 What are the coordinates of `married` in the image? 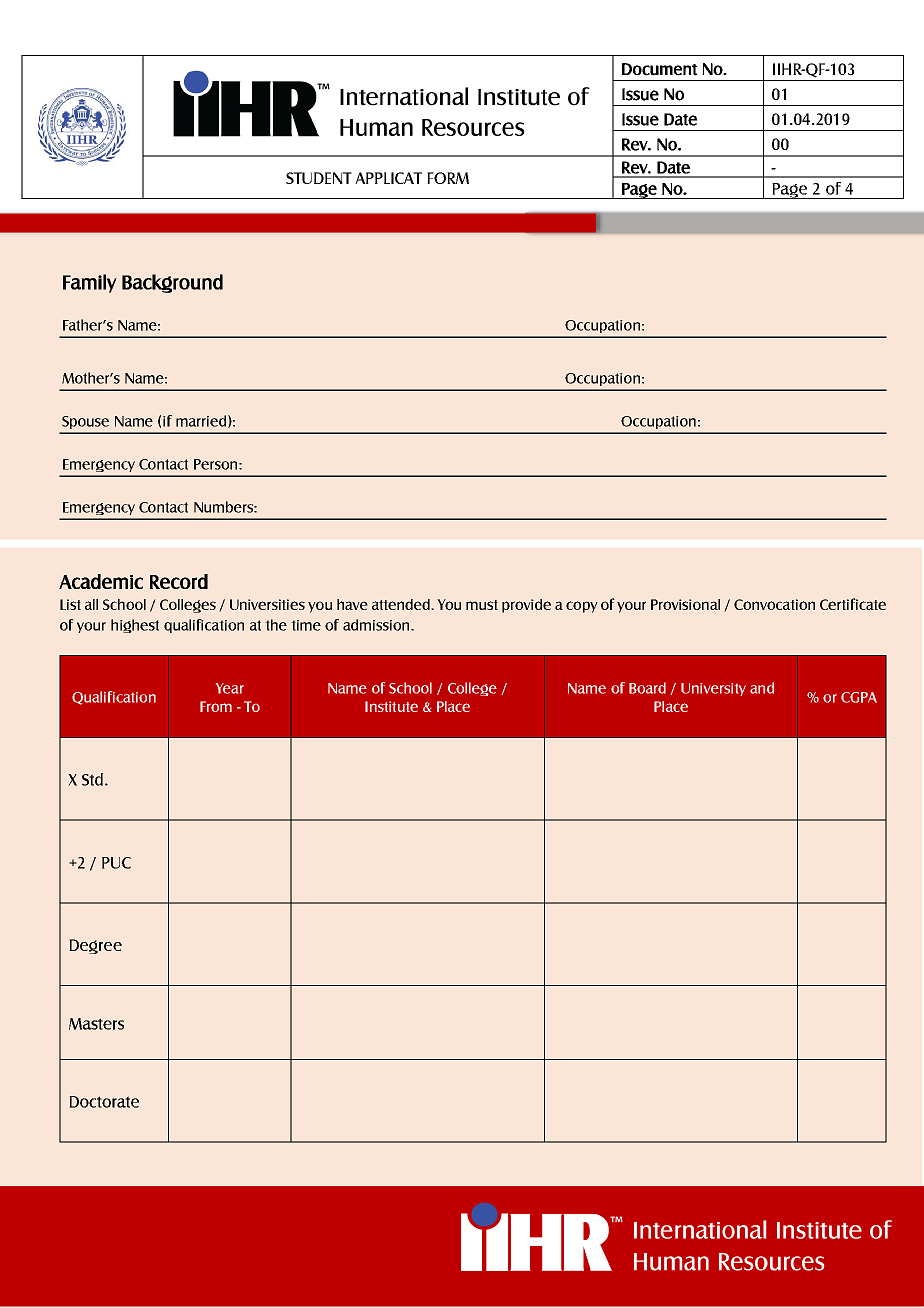 It's located at (201, 421).
